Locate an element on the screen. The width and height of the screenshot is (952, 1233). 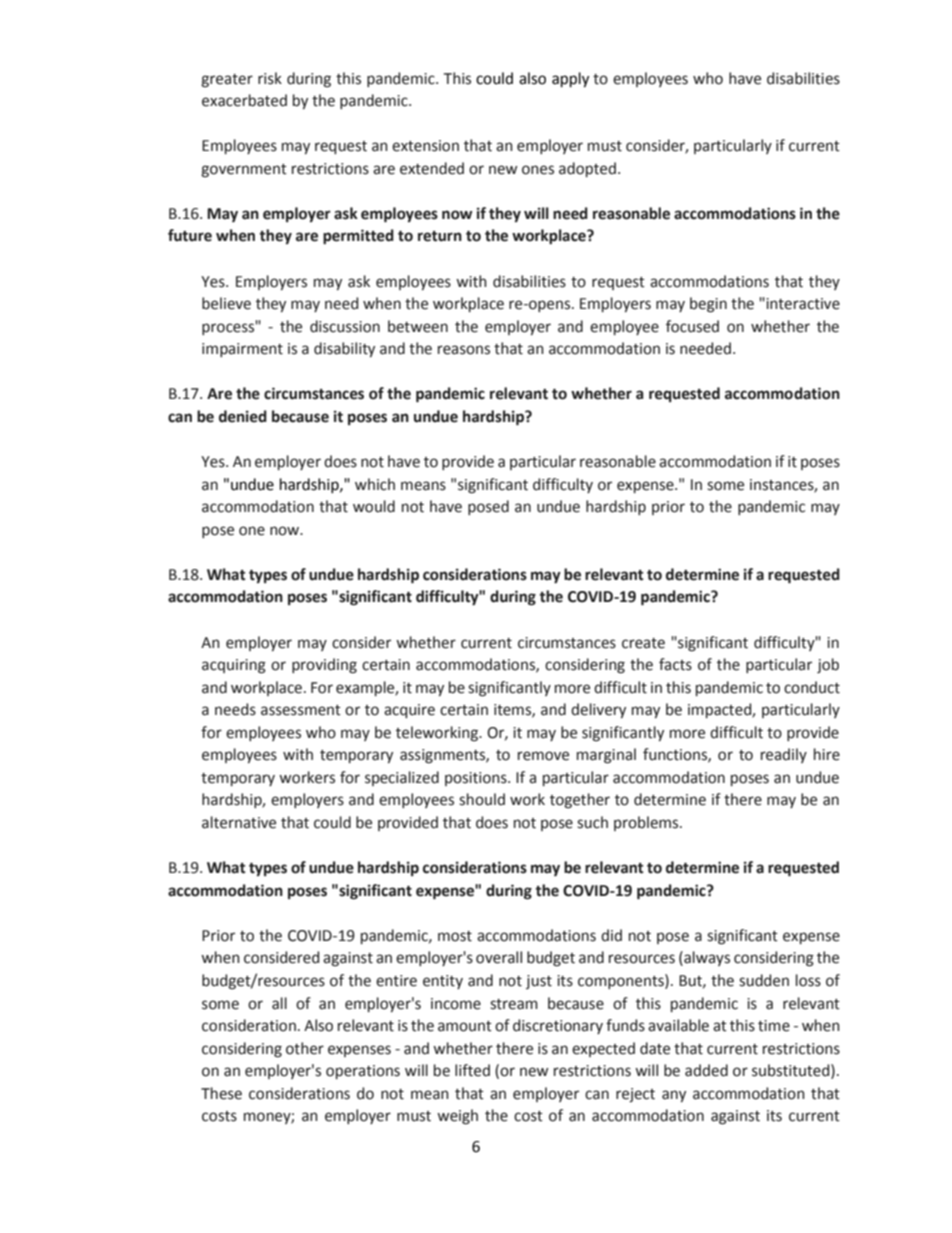
problems is located at coordinates (647, 823).
